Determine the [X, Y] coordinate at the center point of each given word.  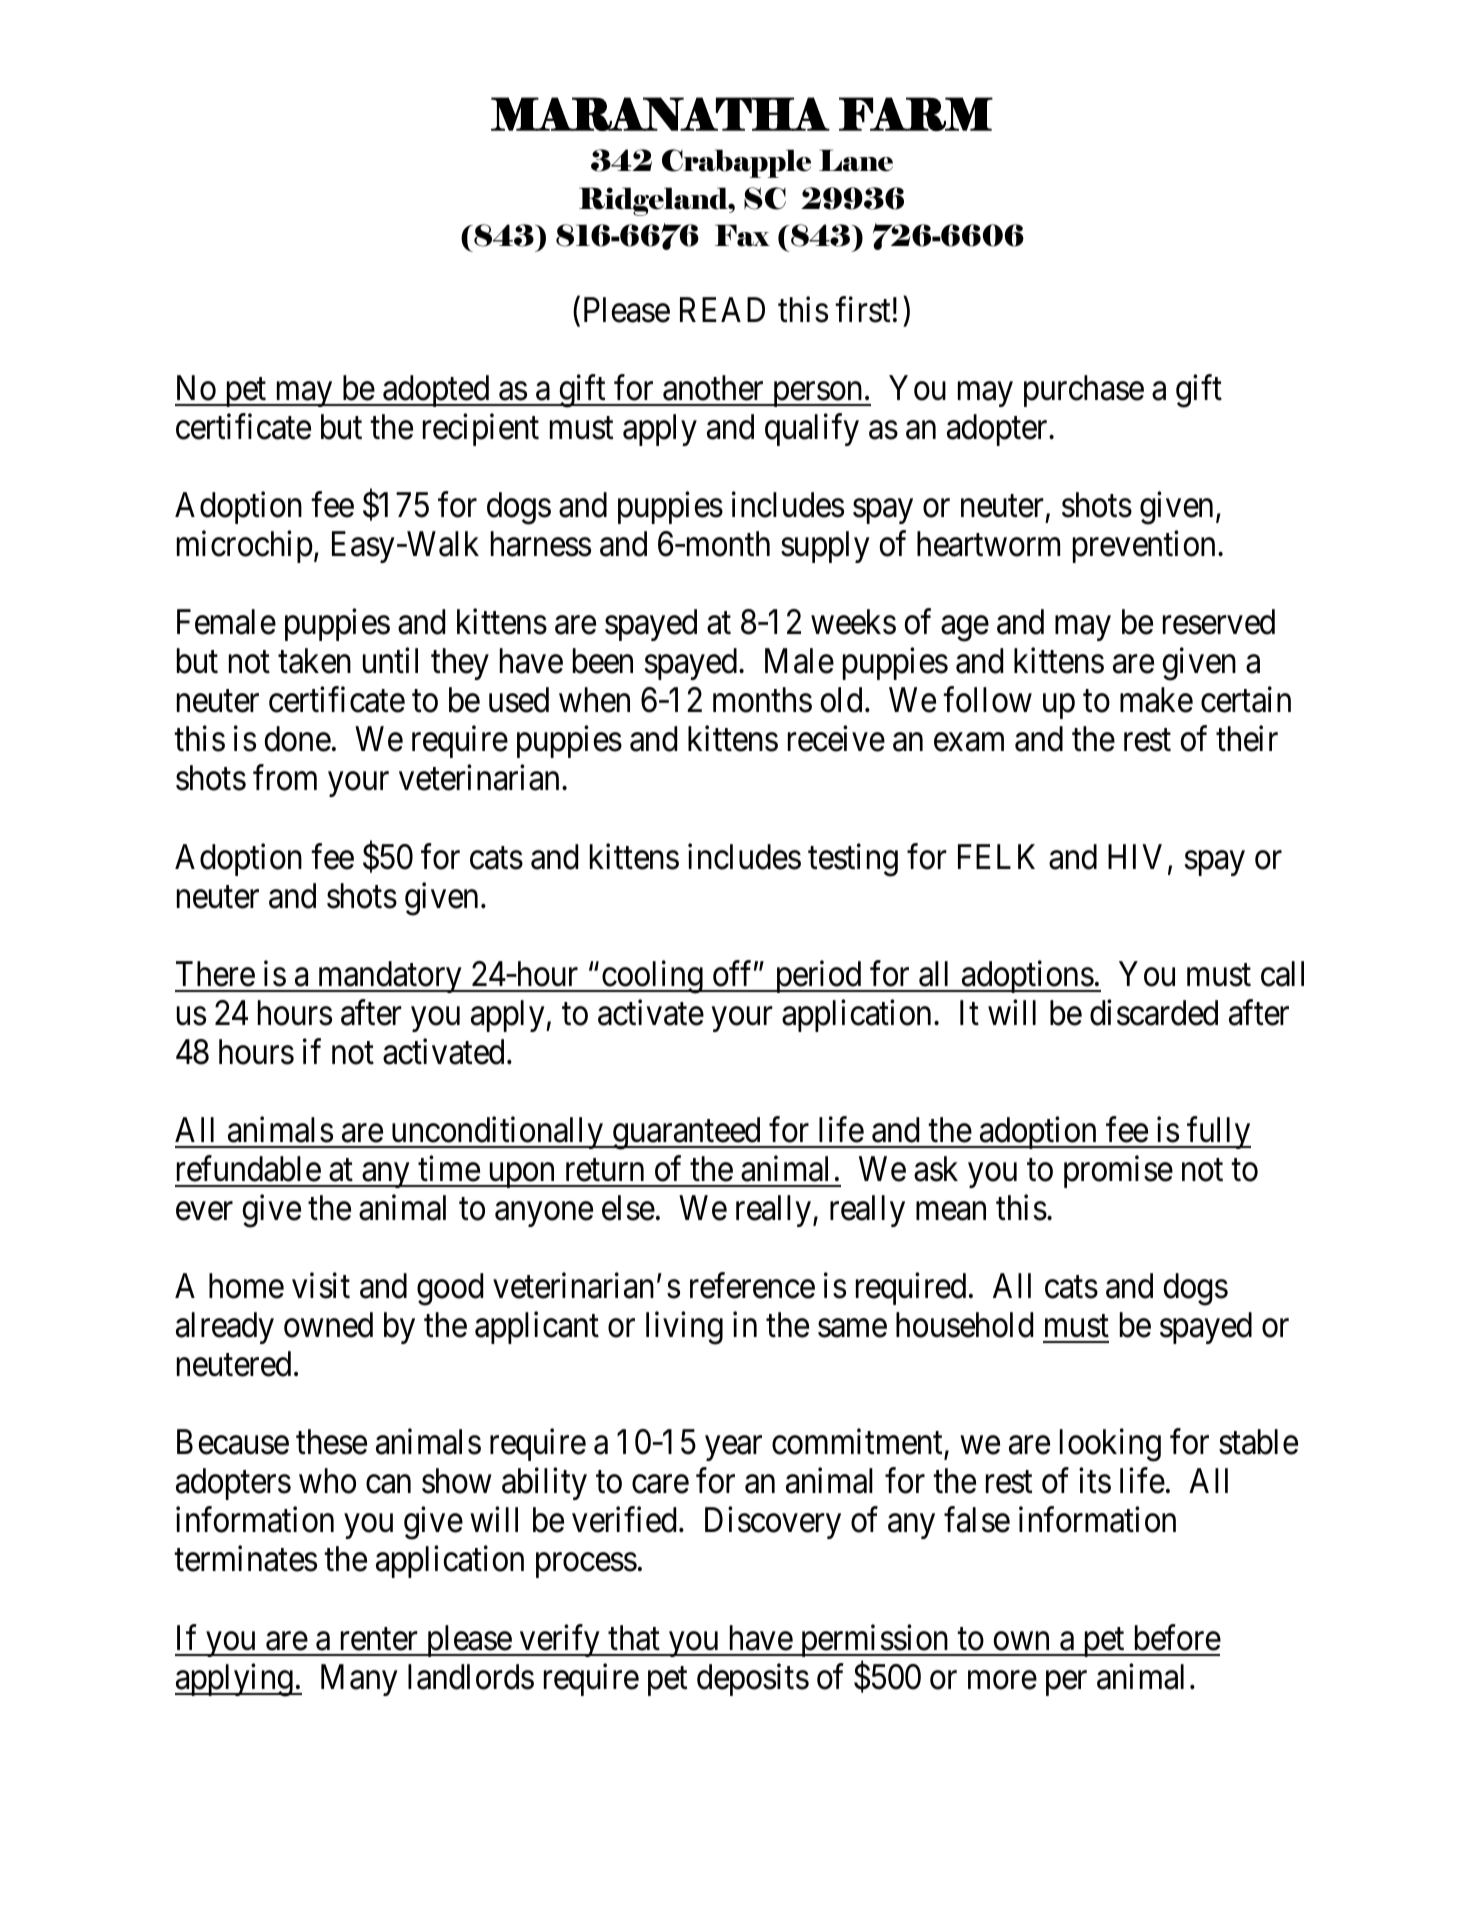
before [1178, 1637]
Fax [742, 235]
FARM [916, 114]
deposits [753, 1679]
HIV [1135, 856]
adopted [436, 391]
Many [359, 1680]
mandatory [389, 977]
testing [853, 860]
